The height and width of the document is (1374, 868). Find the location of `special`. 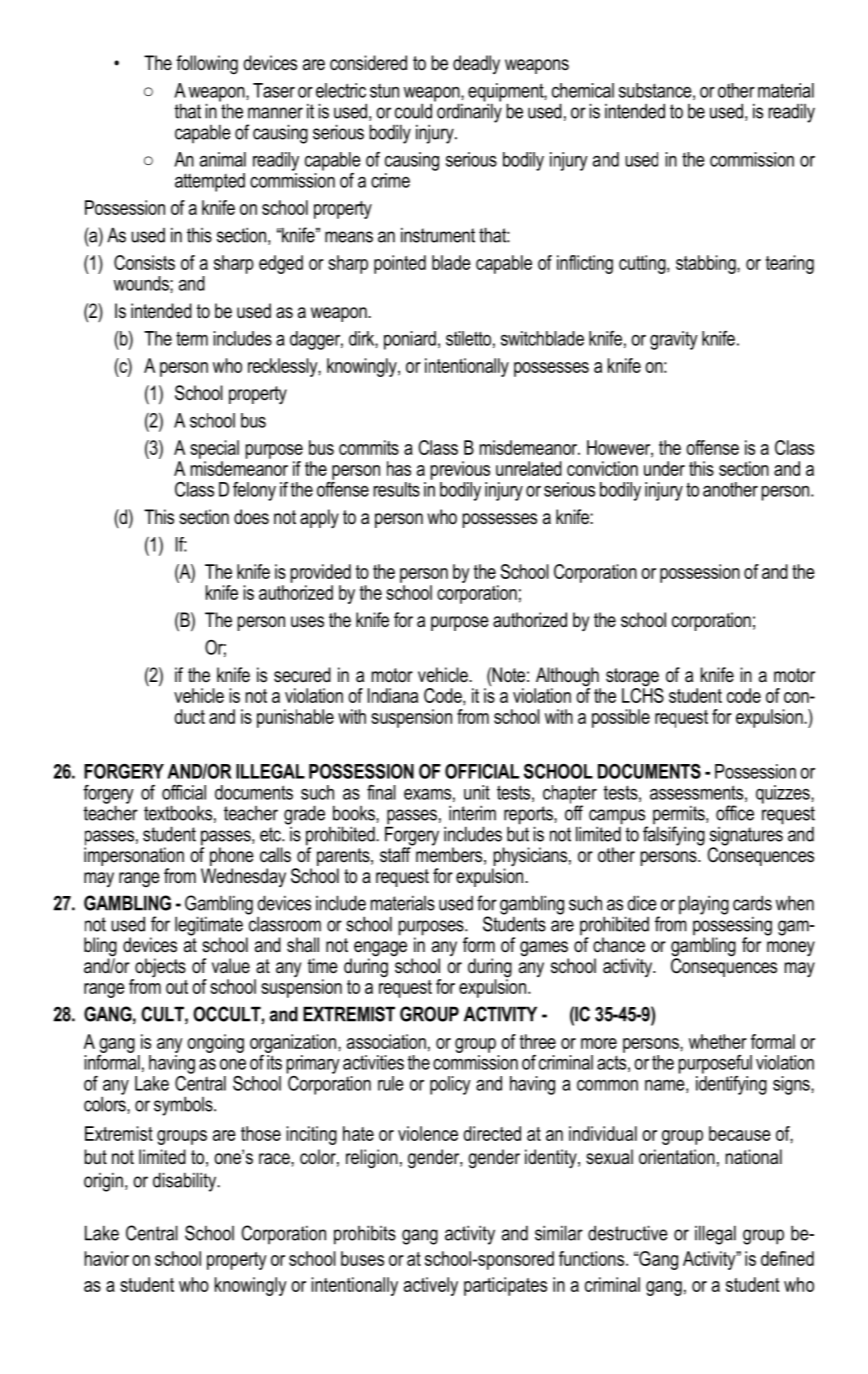

special is located at coordinates (214, 449).
